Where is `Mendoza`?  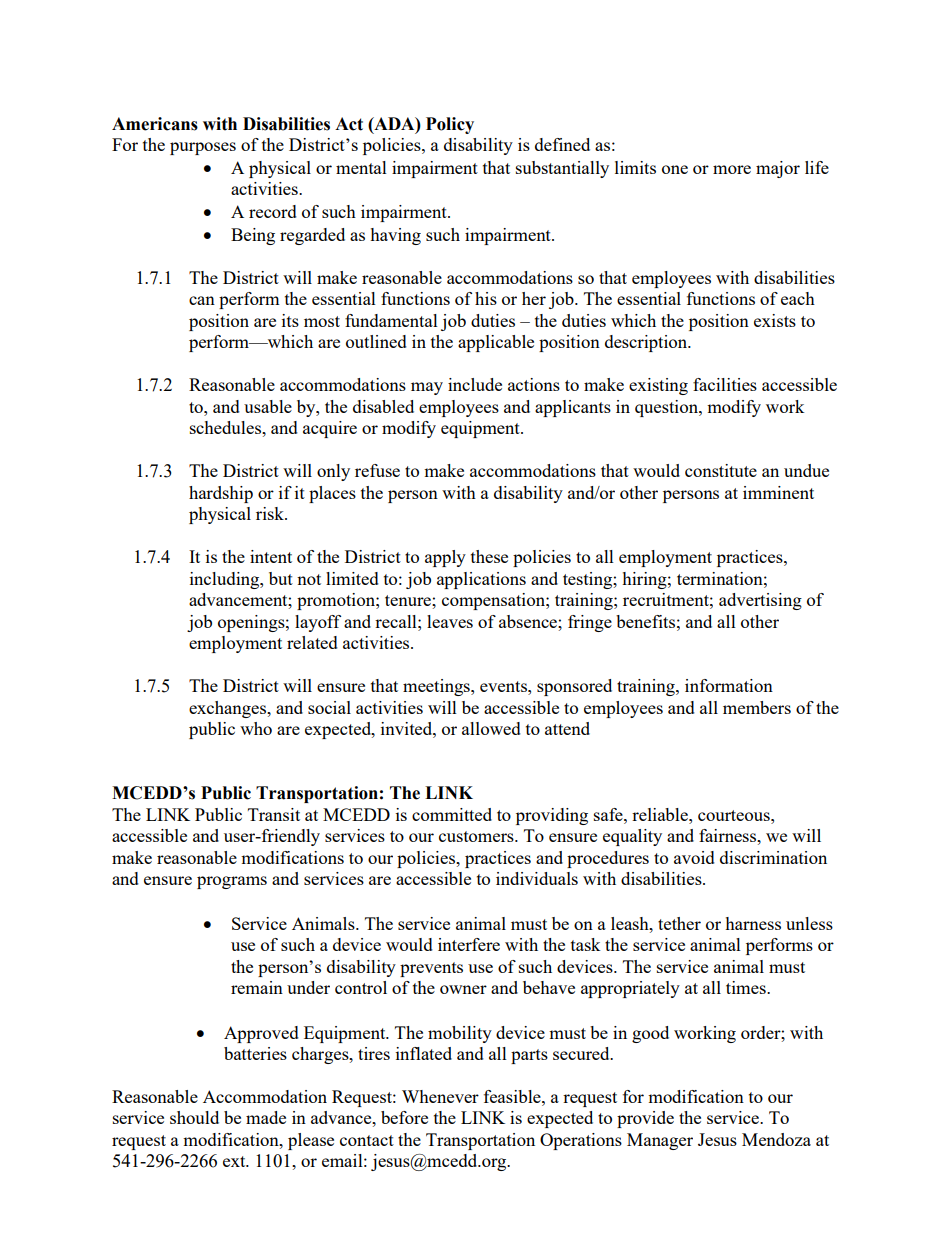 Mendoza is located at coordinates (776, 1139).
